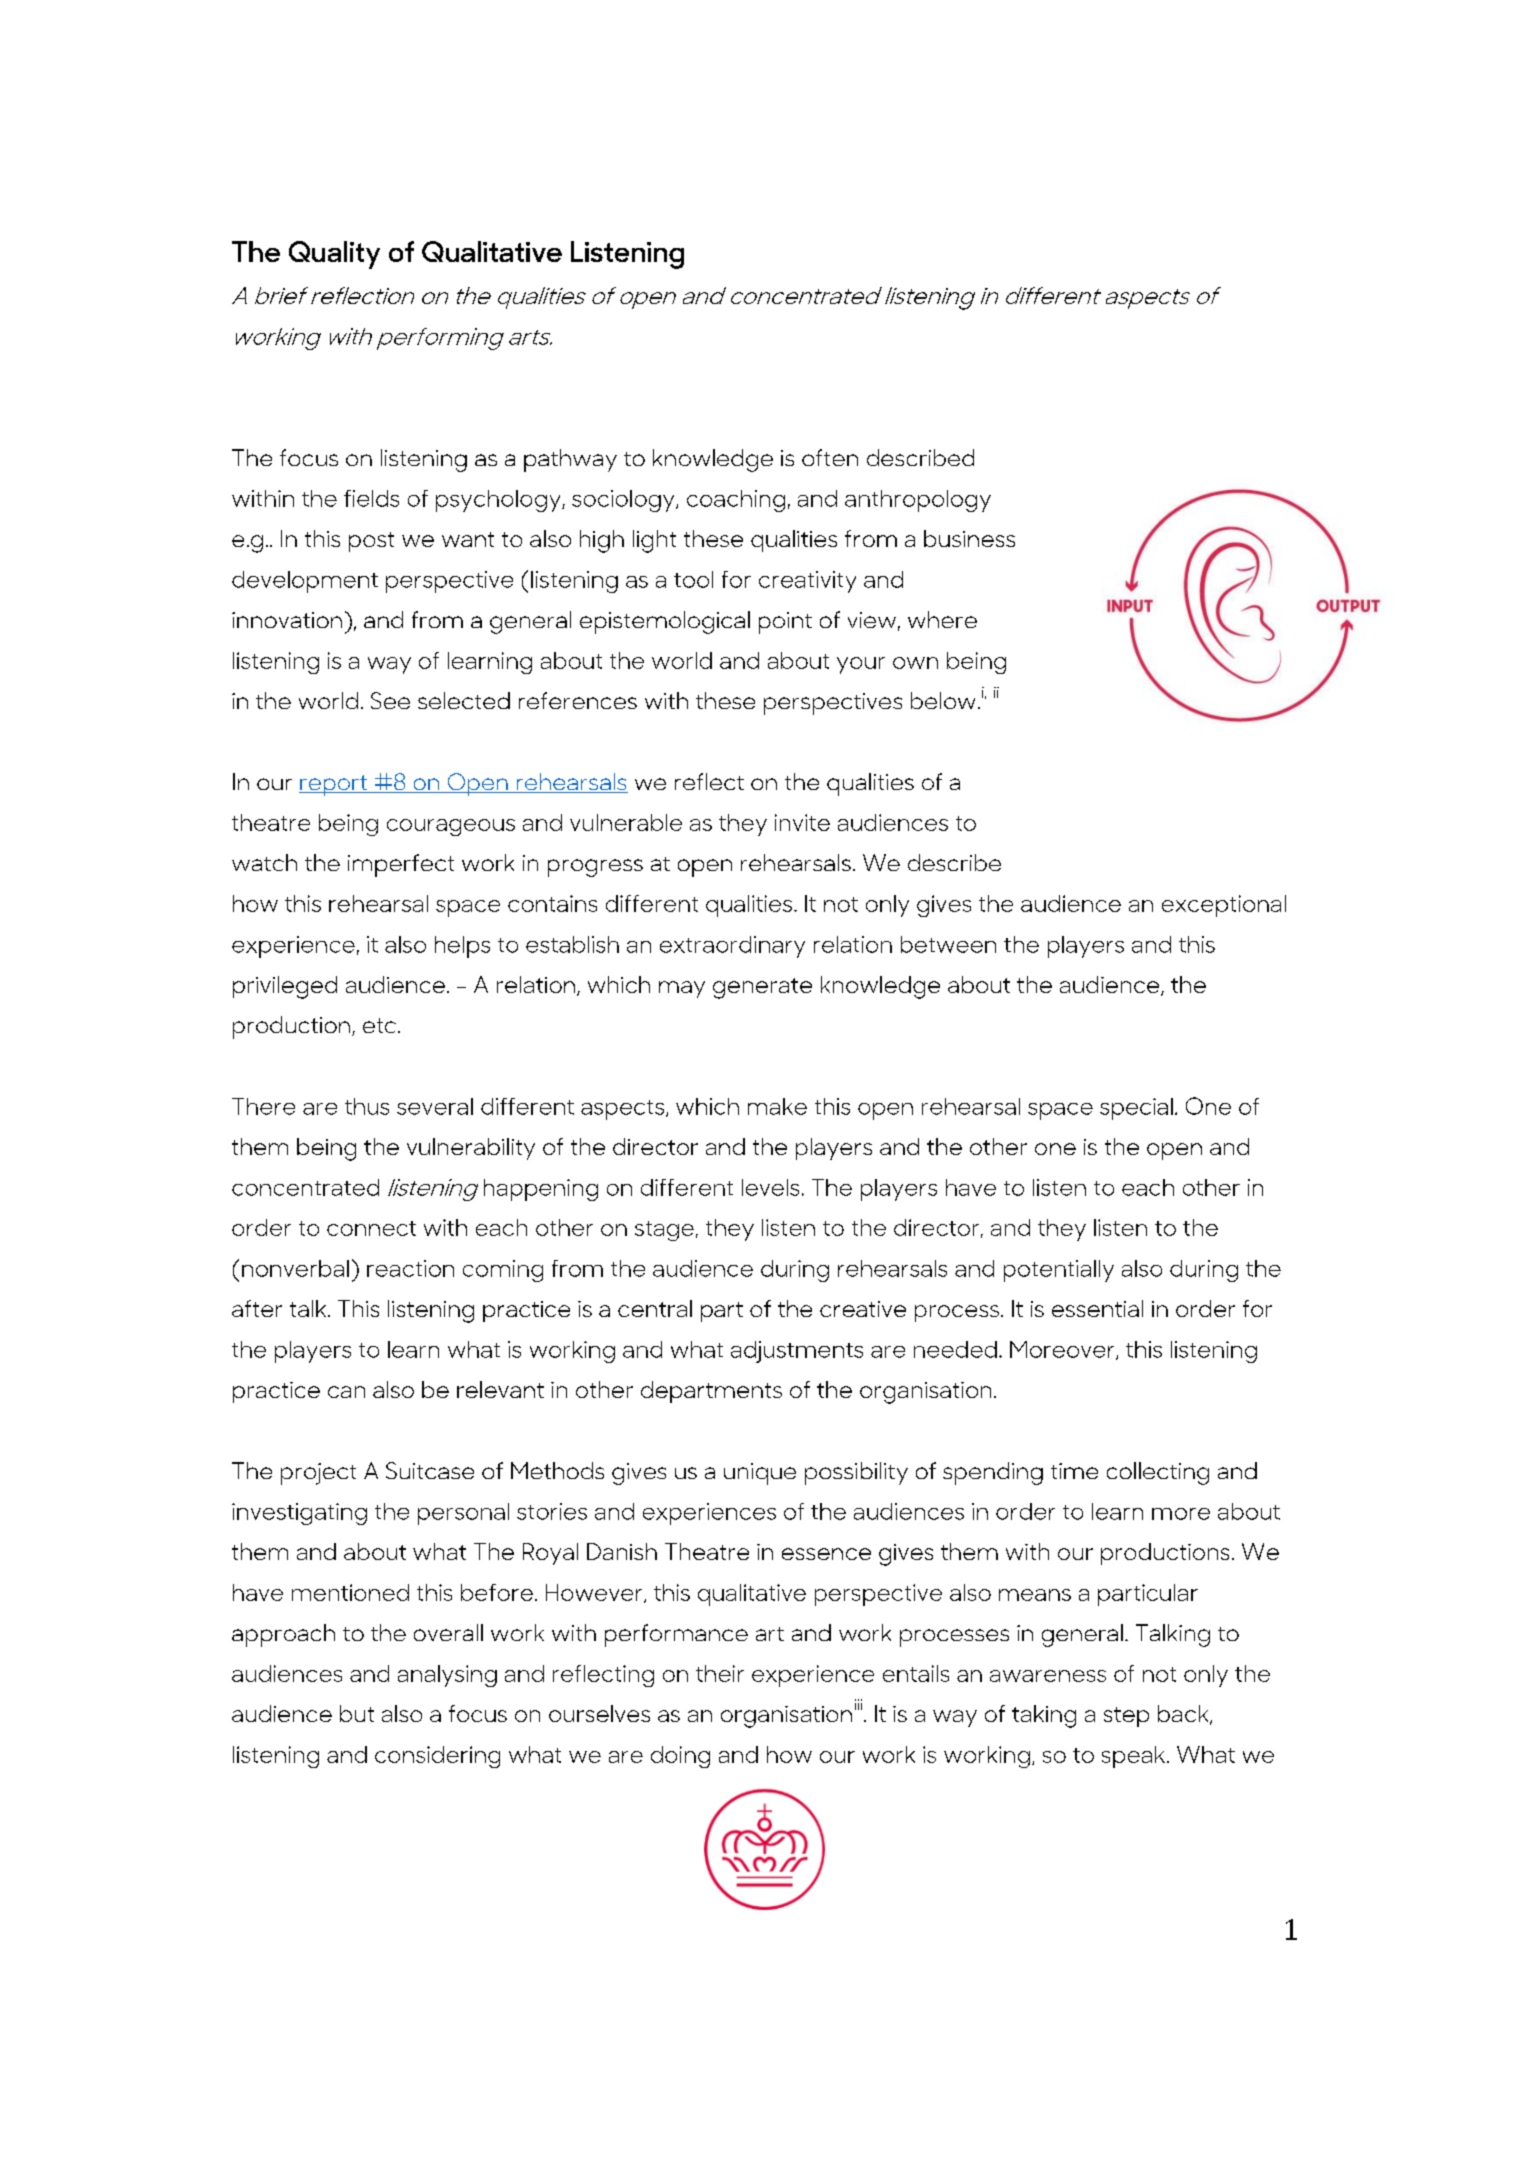  I want to click on anthropology, so click(918, 501).
